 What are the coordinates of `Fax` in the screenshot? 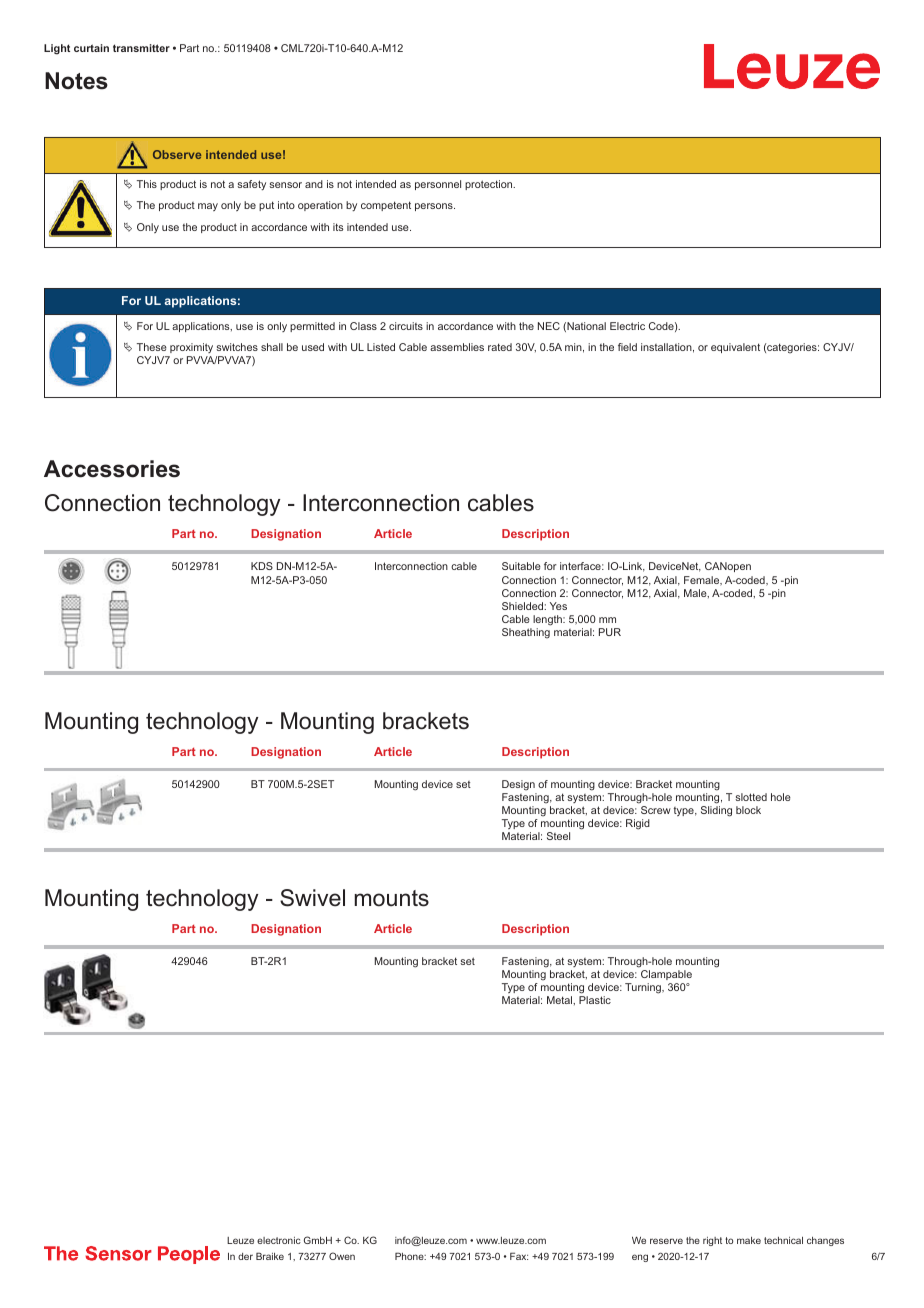 It's located at (519, 1256).
